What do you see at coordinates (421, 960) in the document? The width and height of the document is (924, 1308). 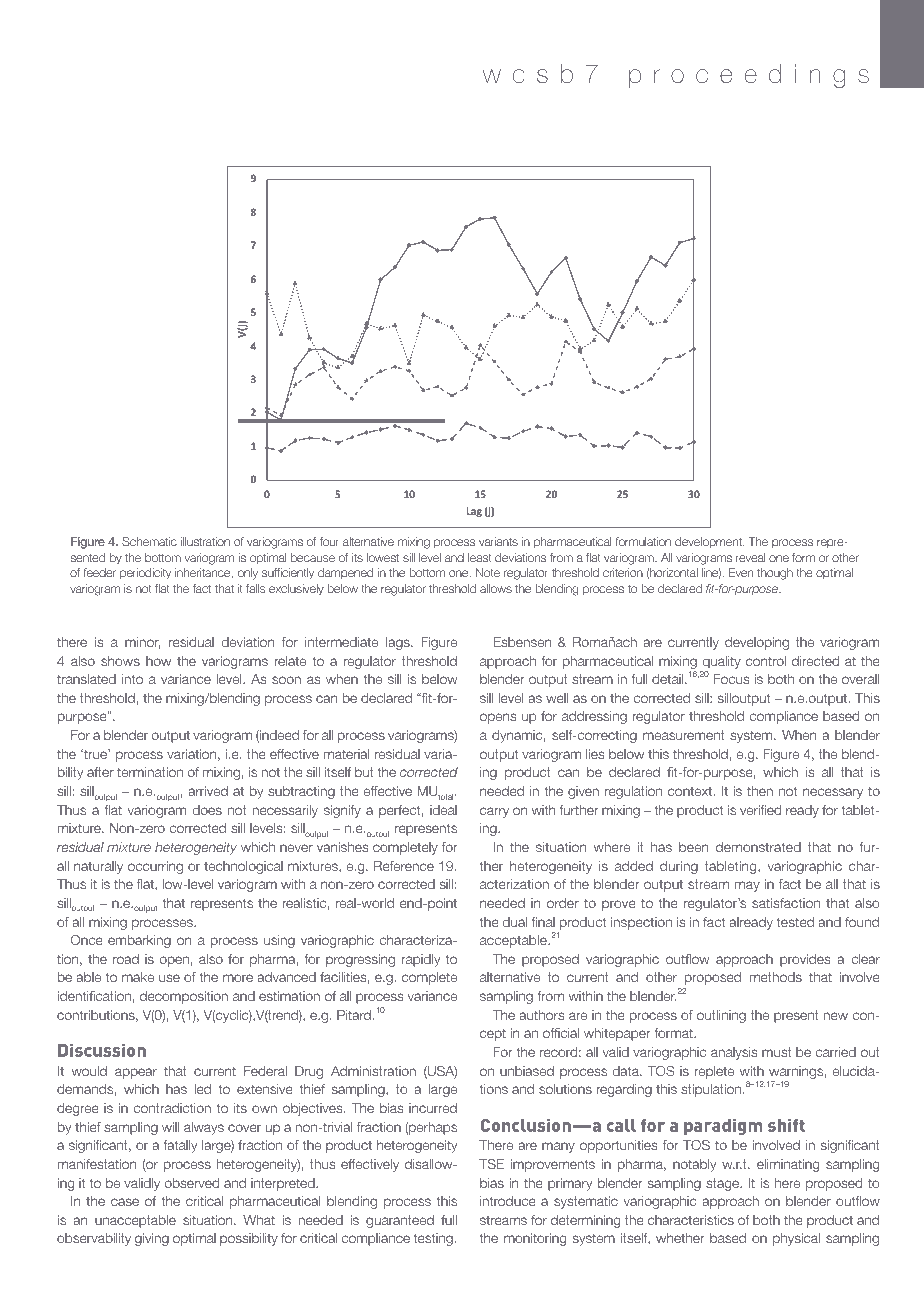 I see `rapidly` at bounding box center [421, 960].
